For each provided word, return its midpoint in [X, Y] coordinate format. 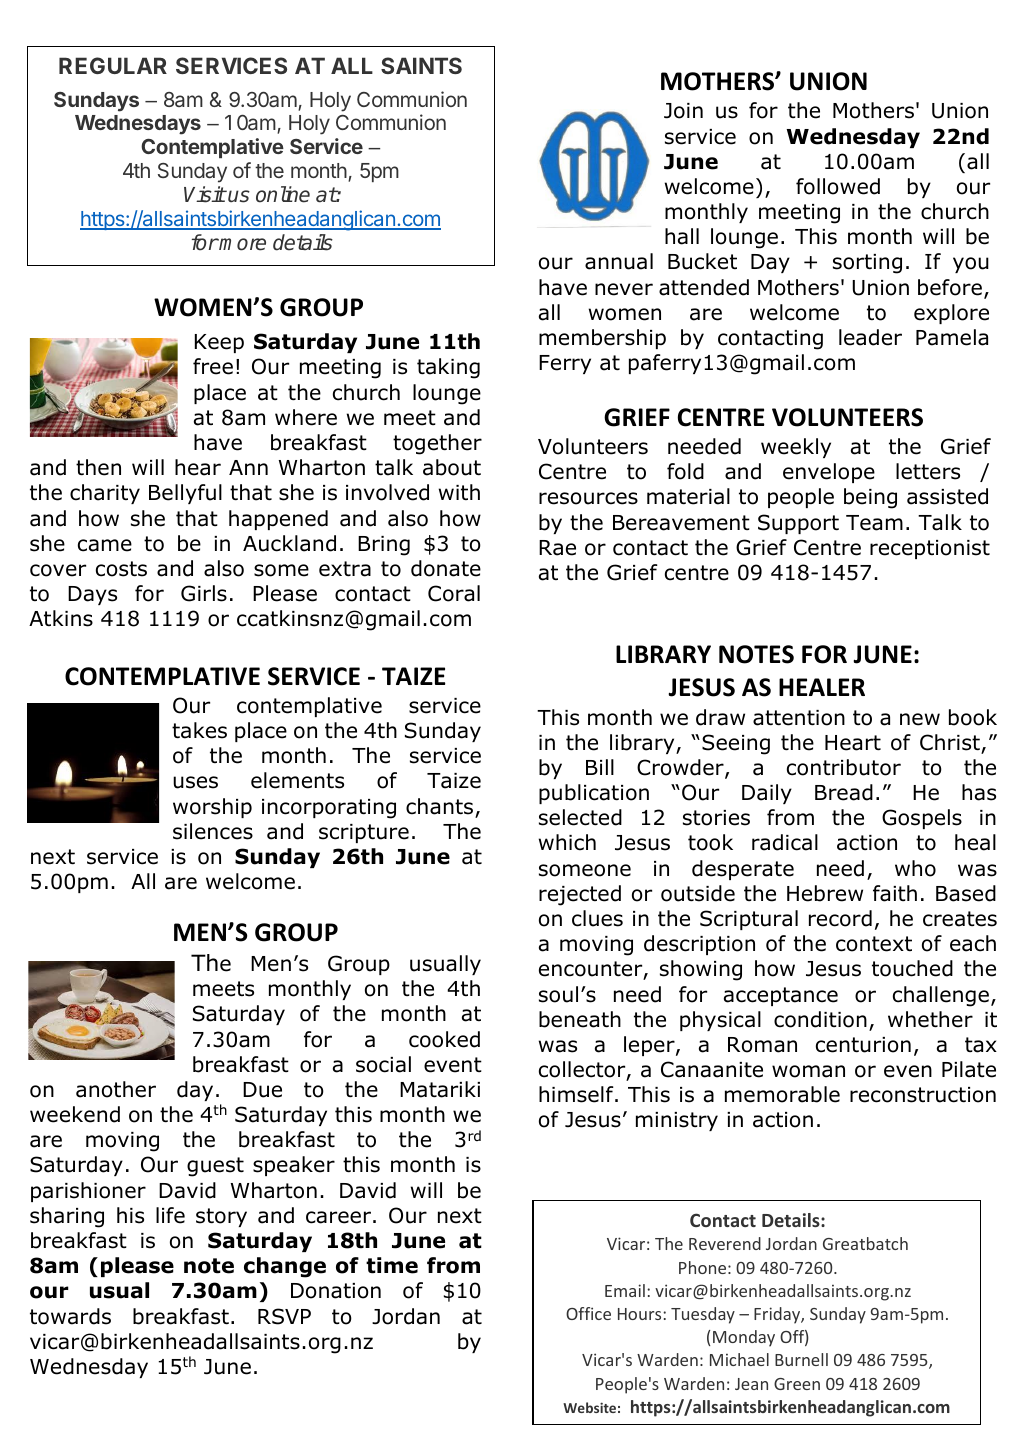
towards [70, 1316]
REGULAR [113, 65]
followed [838, 186]
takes [199, 730]
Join [683, 111]
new [920, 719]
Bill [600, 767]
